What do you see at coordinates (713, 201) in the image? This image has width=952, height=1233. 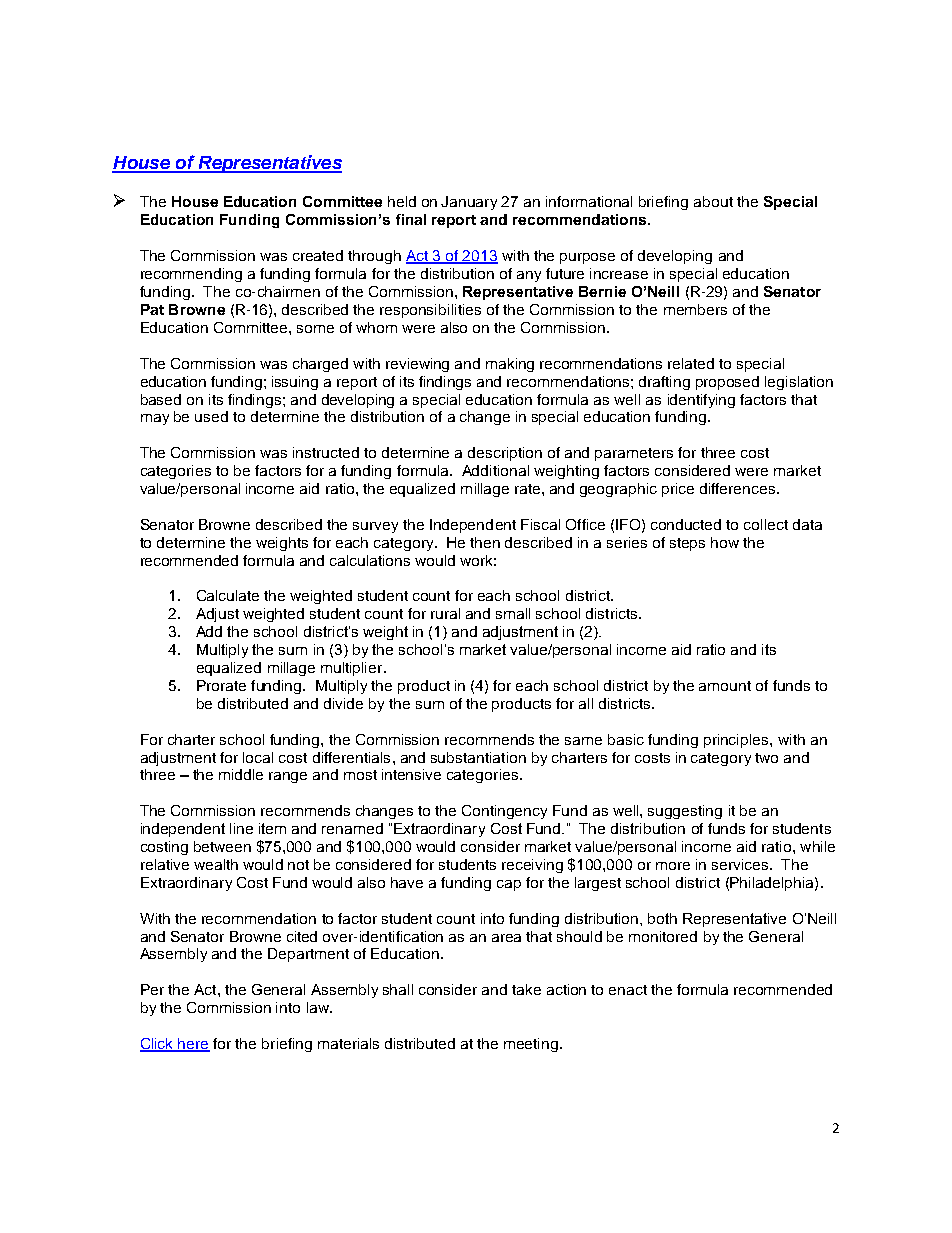 I see `about` at bounding box center [713, 201].
